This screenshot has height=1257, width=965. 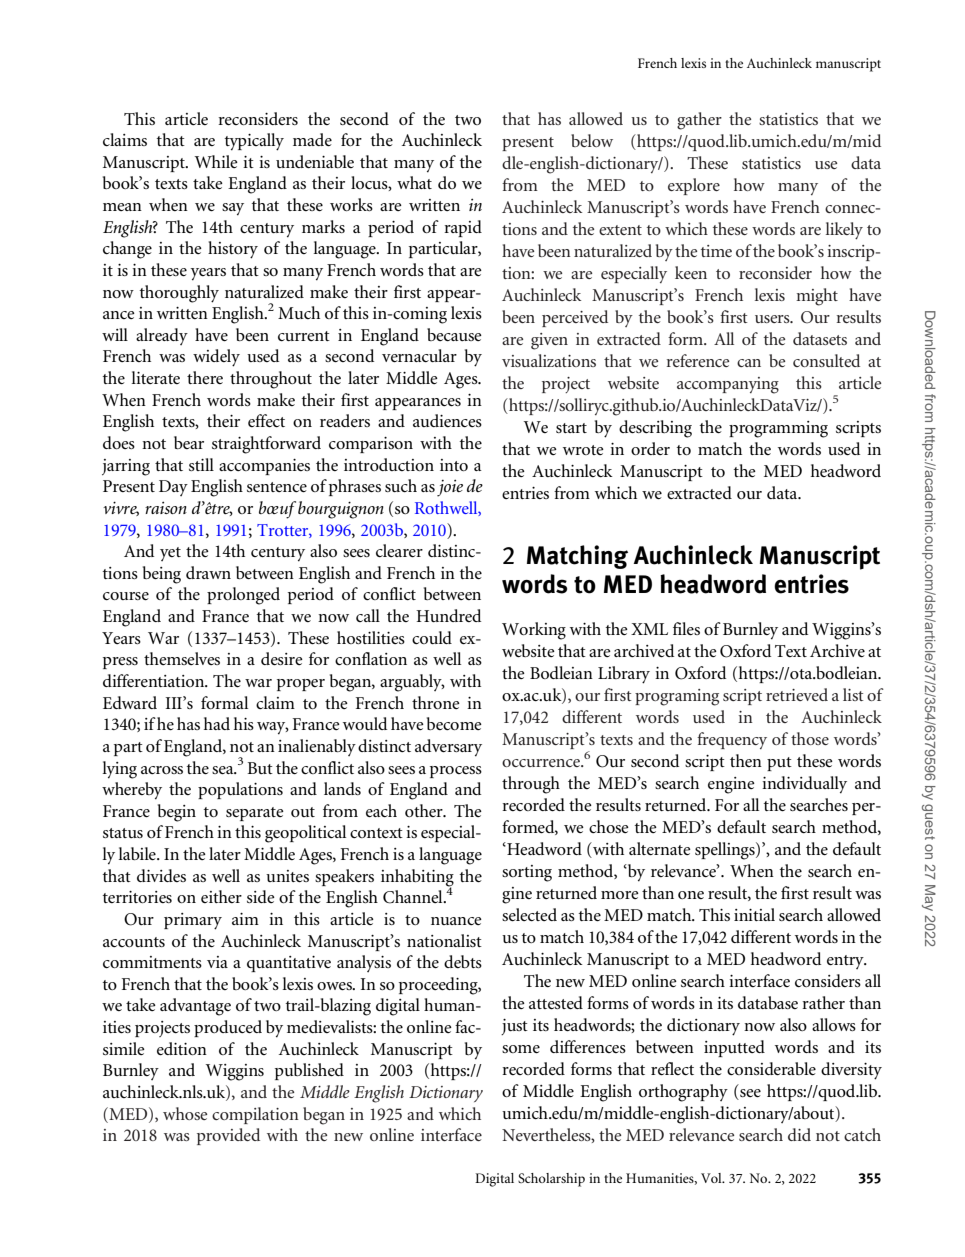 What do you see at coordinates (216, 161) in the screenshot?
I see `While` at bounding box center [216, 161].
